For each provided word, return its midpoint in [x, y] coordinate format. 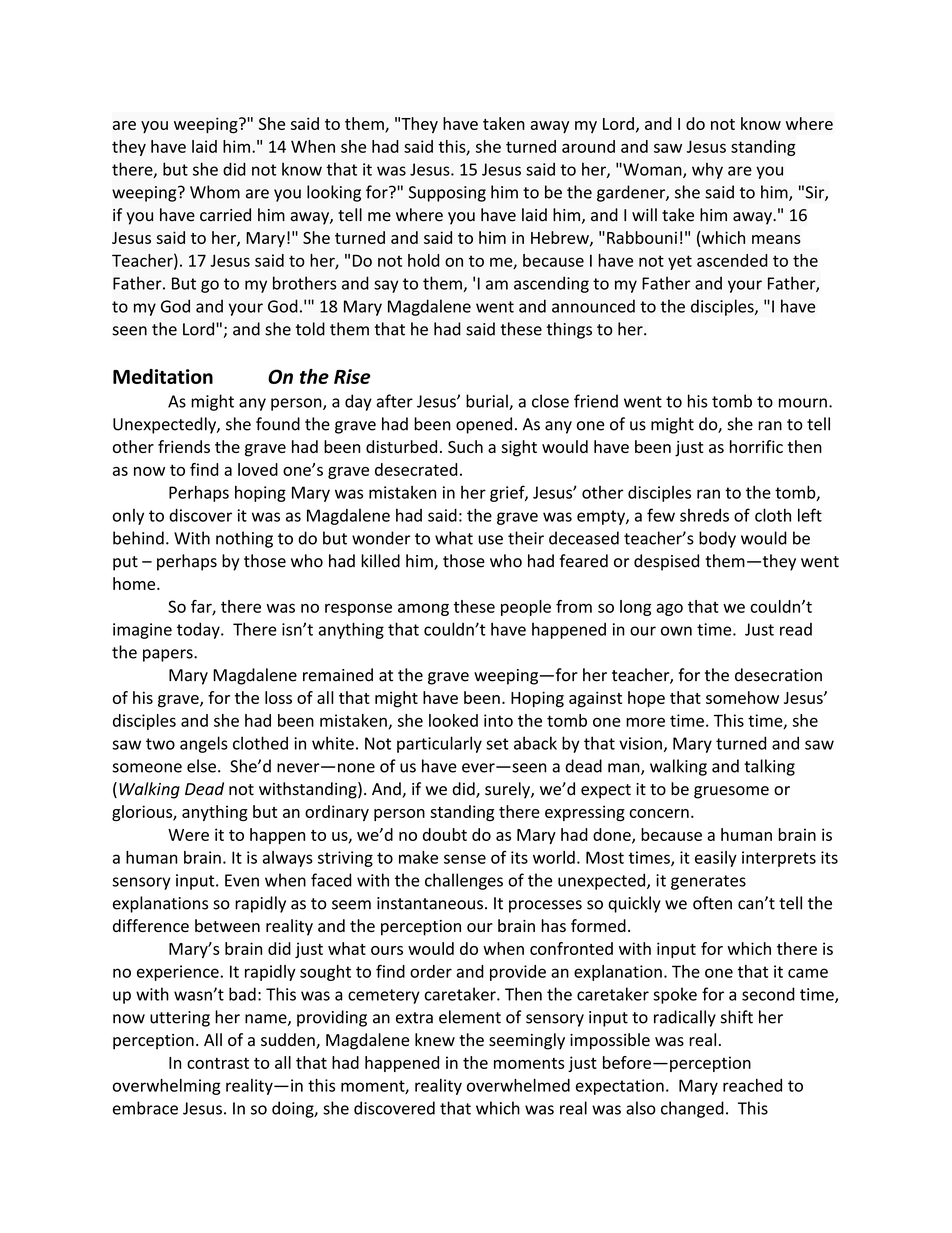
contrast [218, 1063]
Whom [215, 192]
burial [488, 402]
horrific [756, 446]
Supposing [447, 194]
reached [752, 1085]
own [676, 631]
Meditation [163, 376]
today [199, 630]
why [707, 171]
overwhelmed [518, 1085]
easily [716, 859]
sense [465, 859]
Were [188, 835]
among [423, 609]
